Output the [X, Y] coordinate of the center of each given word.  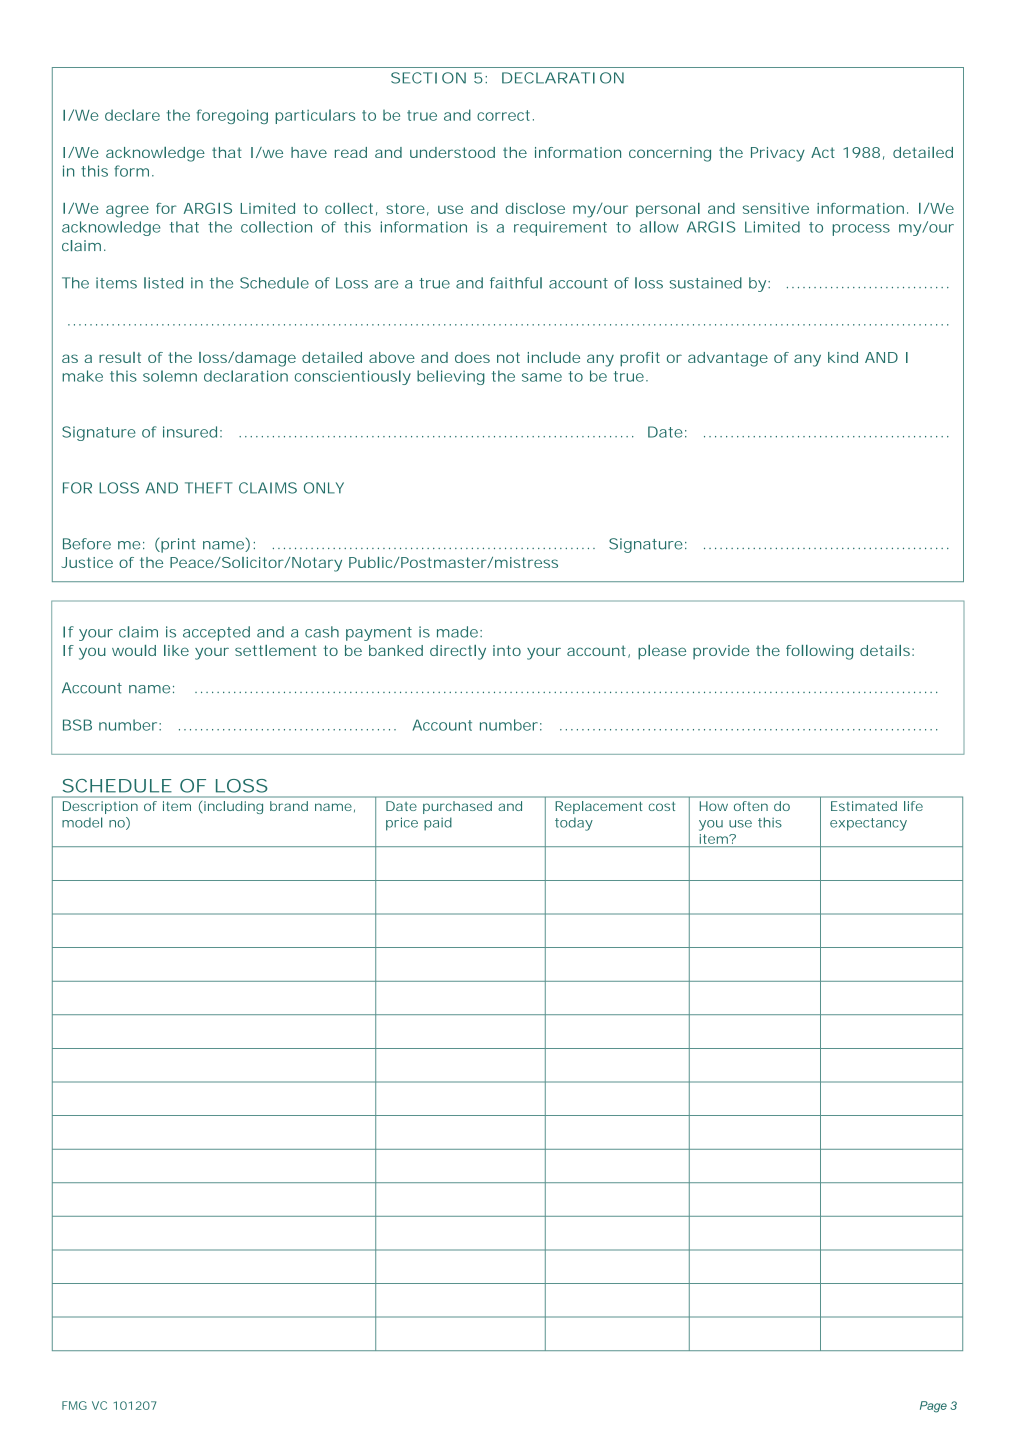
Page [933, 1407]
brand [289, 806]
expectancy [868, 824]
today [574, 824]
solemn [170, 376]
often [751, 806]
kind [843, 357]
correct [505, 115]
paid [438, 824]
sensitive [776, 208]
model [82, 822]
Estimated [864, 806]
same [542, 377]
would [134, 650]
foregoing [232, 116]
